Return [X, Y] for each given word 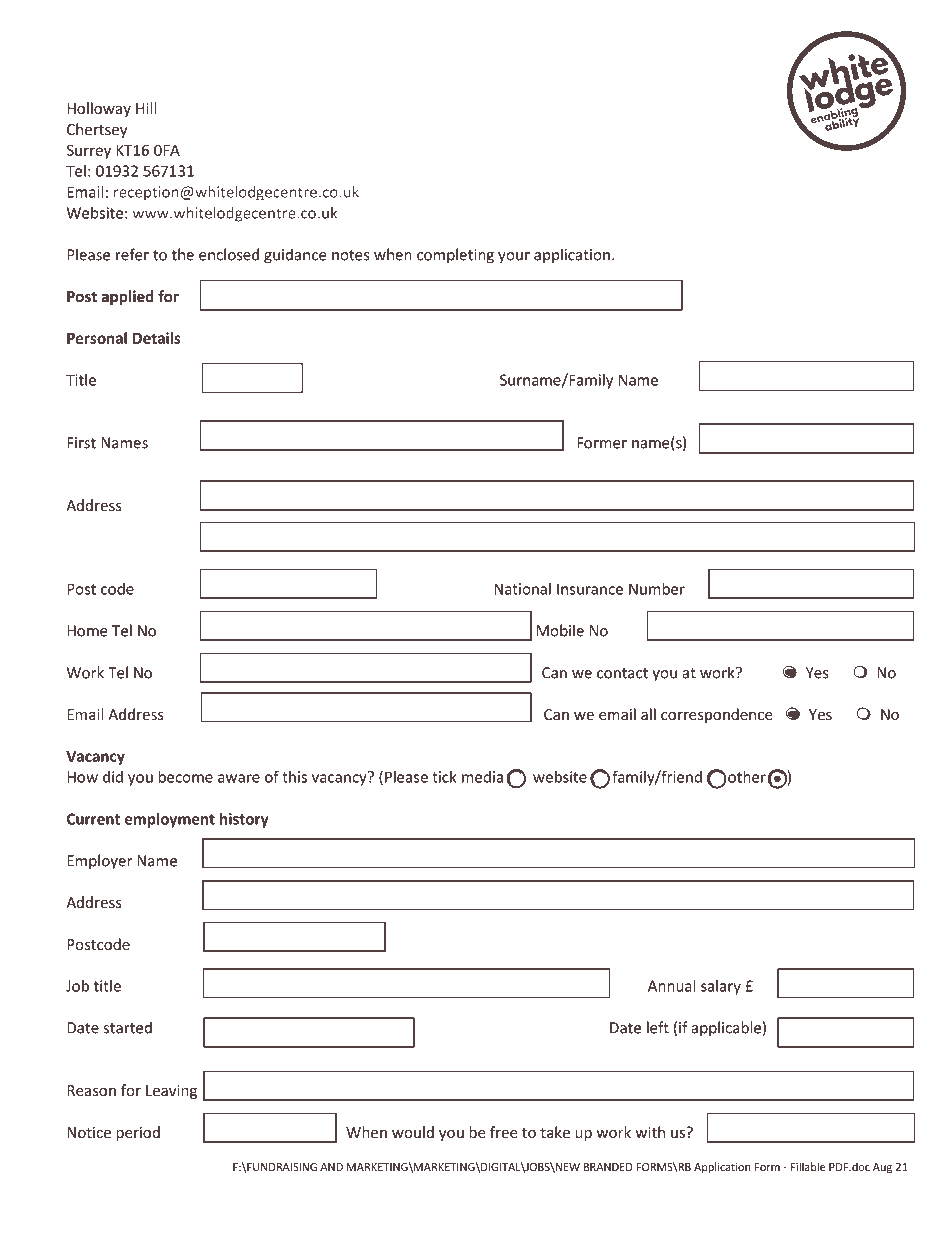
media [482, 777]
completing [455, 256]
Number [657, 589]
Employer [99, 862]
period [138, 1133]
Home [87, 631]
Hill [146, 108]
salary [721, 987]
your [514, 258]
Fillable [808, 1166]
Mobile [560, 630]
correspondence [717, 715]
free [504, 1132]
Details [157, 338]
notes [351, 255]
